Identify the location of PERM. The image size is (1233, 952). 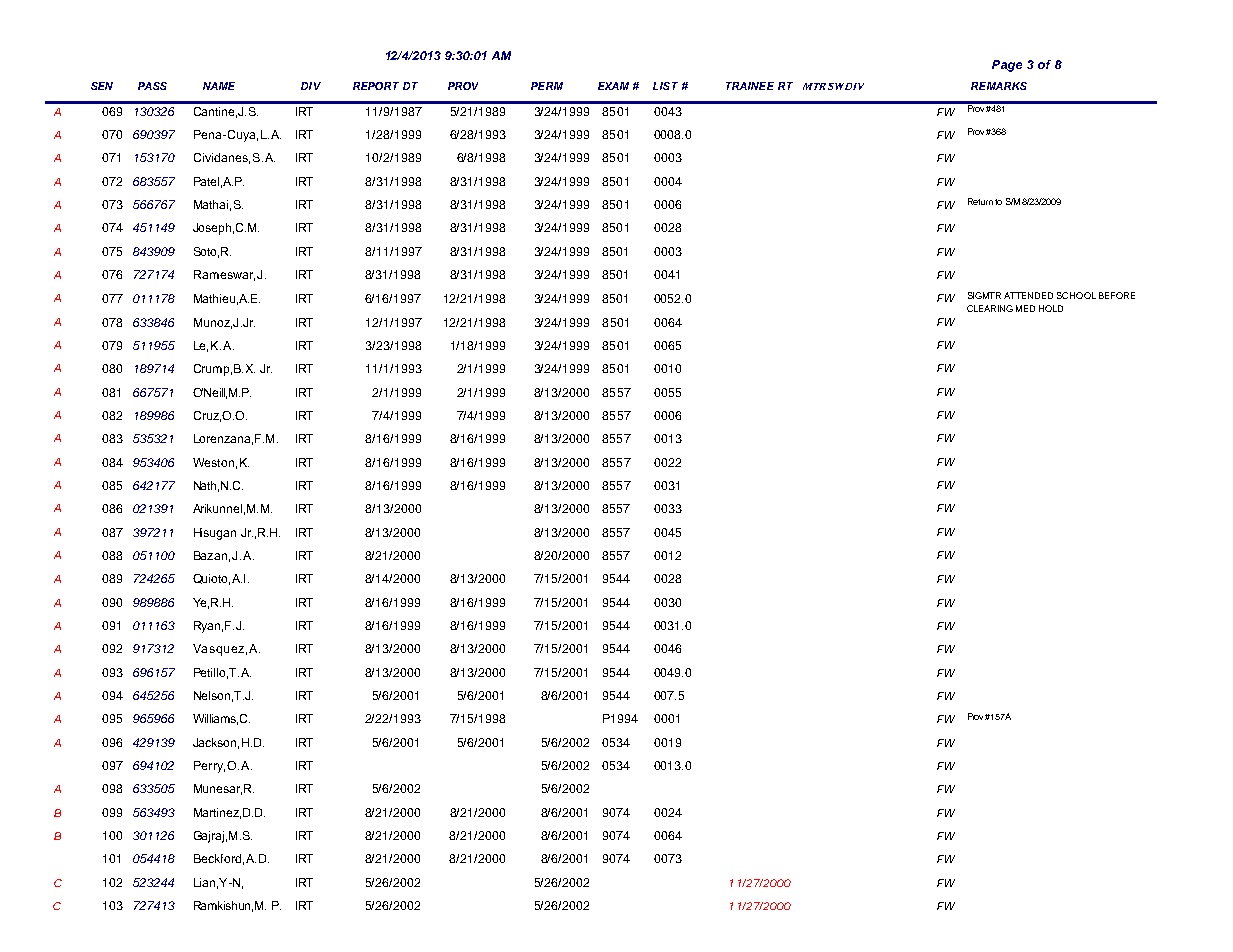
(547, 86).
